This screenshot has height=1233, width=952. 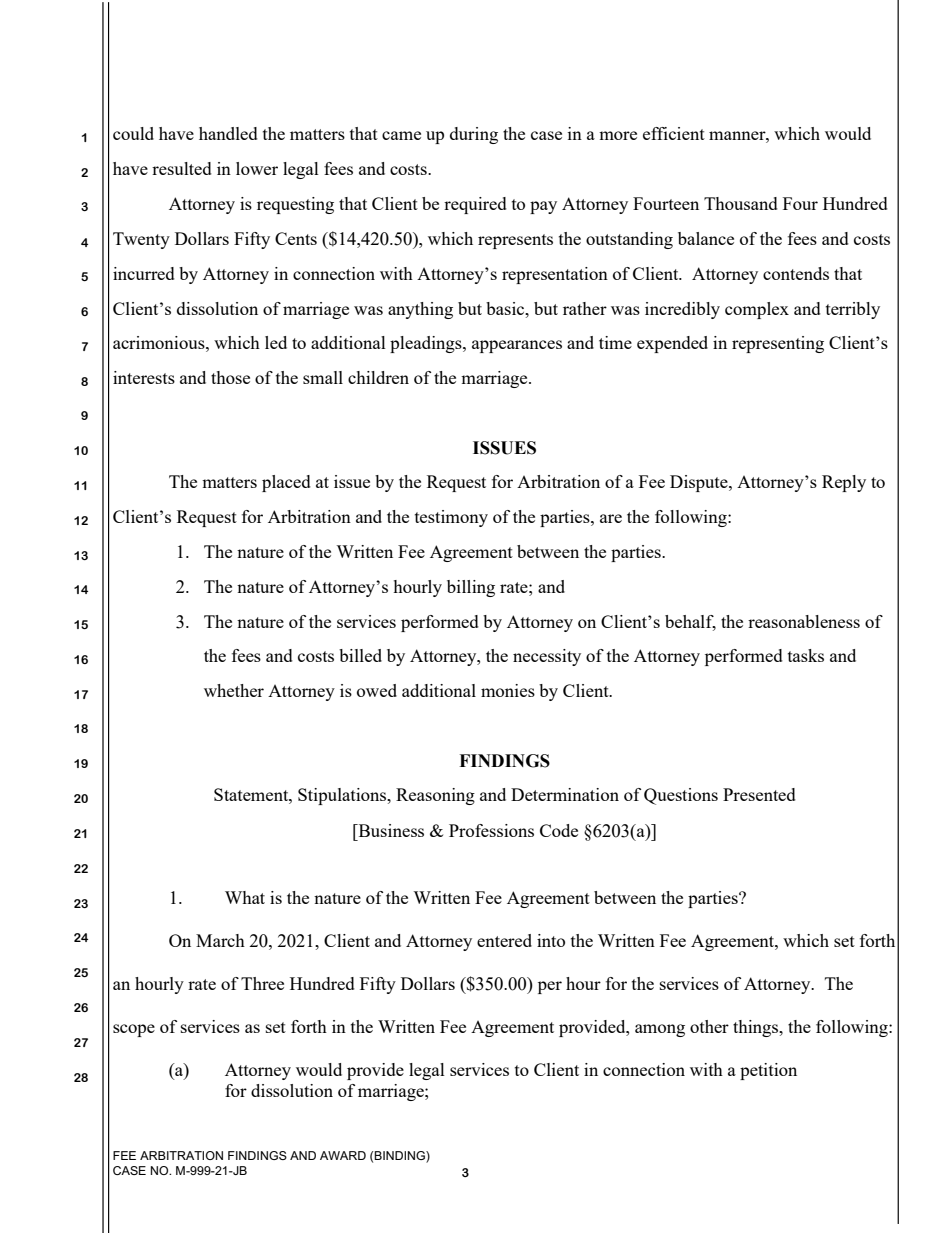 What do you see at coordinates (474, 135) in the screenshot?
I see `during` at bounding box center [474, 135].
